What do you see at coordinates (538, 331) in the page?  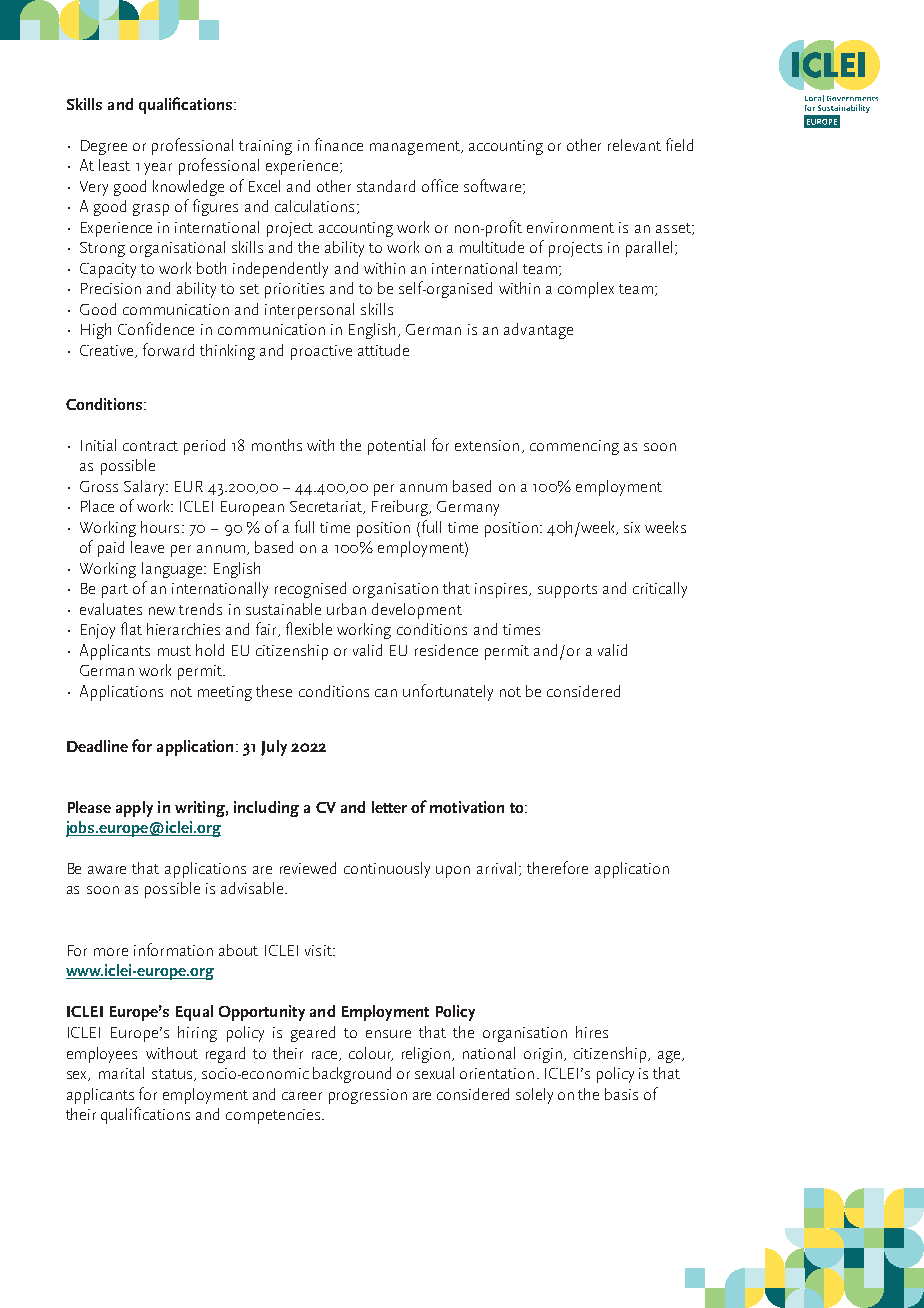 I see `advantage` at bounding box center [538, 331].
